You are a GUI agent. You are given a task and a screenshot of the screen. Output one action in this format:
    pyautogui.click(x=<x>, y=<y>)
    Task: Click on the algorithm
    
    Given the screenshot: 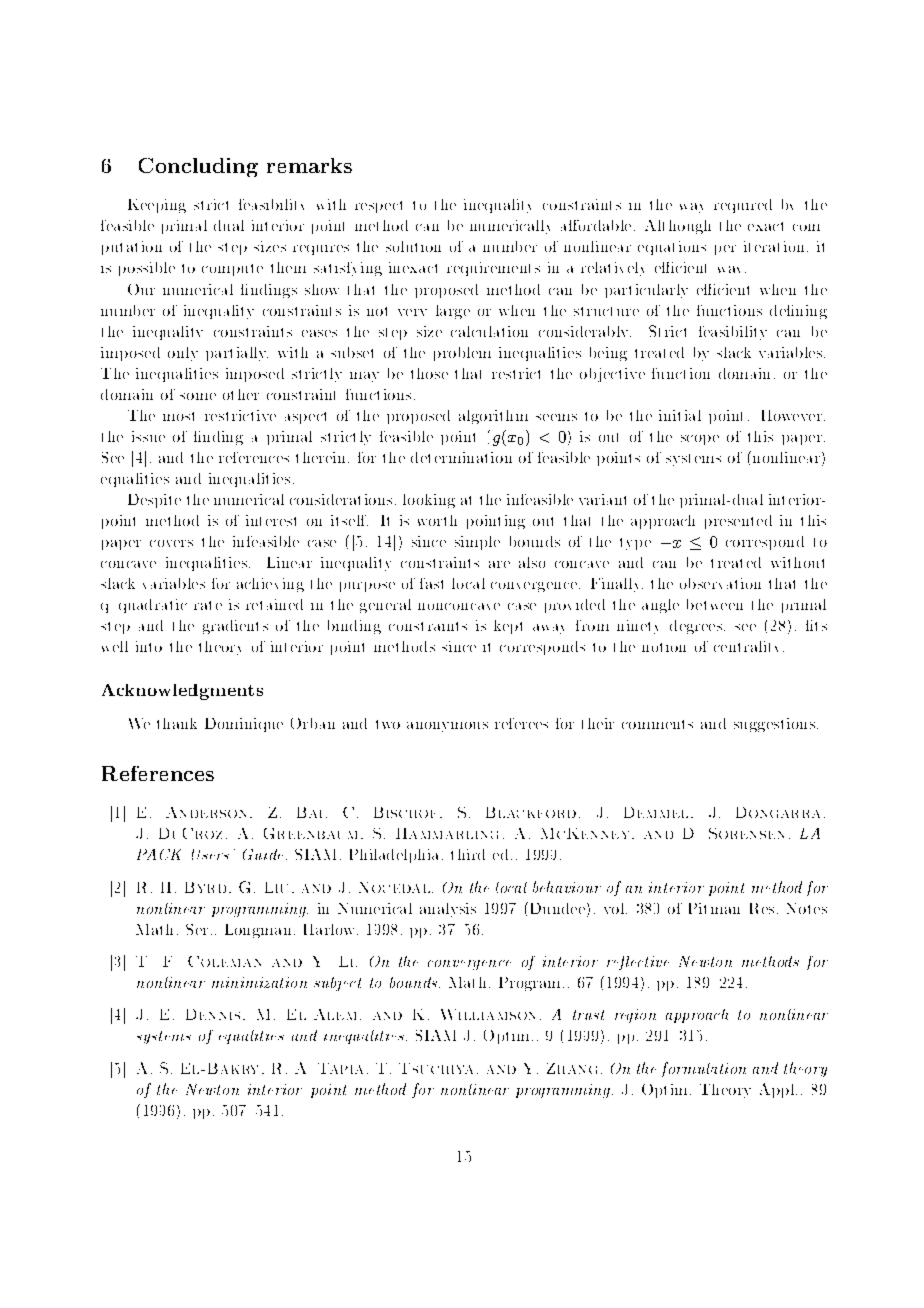 What is the action you would take?
    pyautogui.click(x=493, y=417)
